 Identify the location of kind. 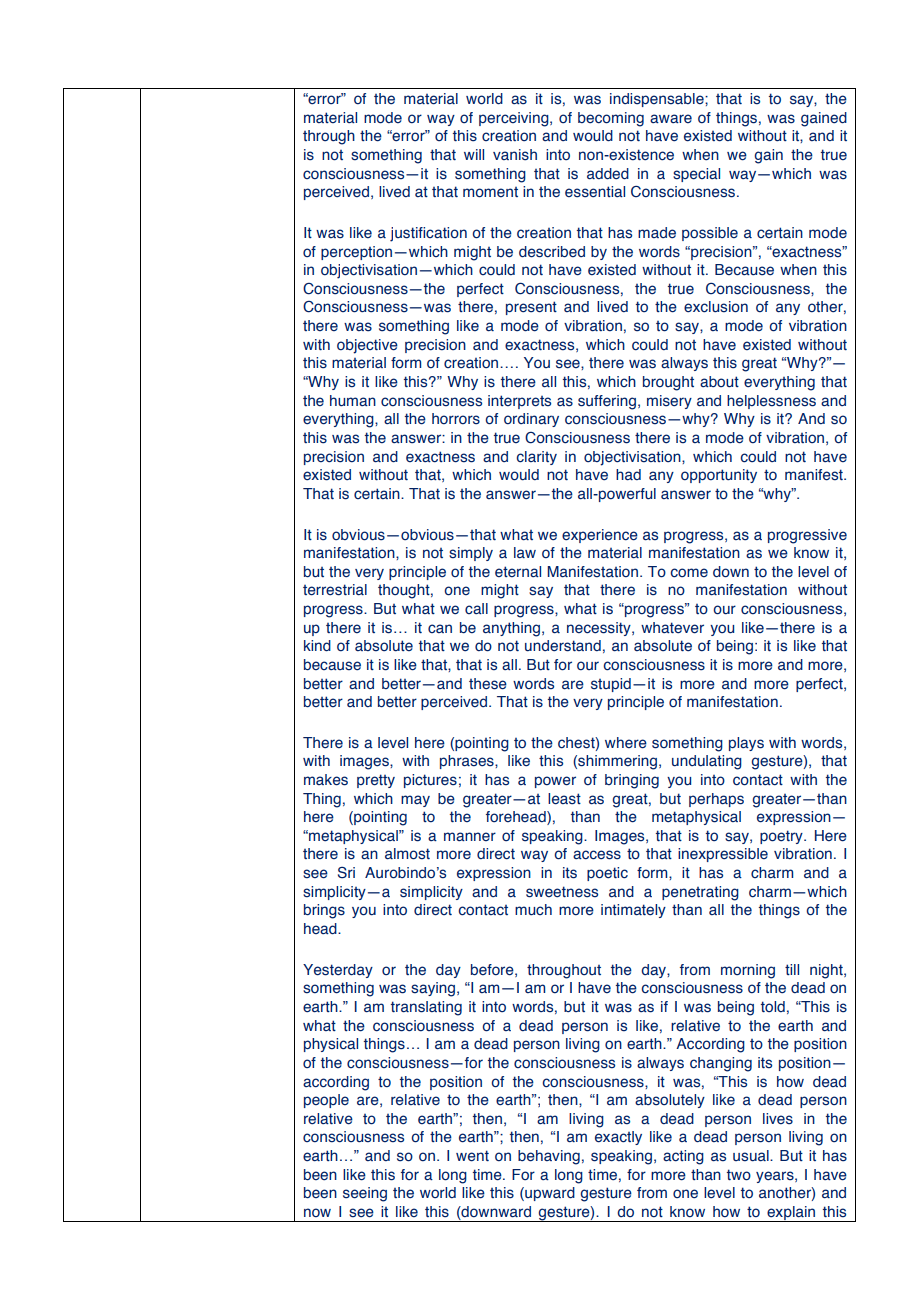
(317, 645).
